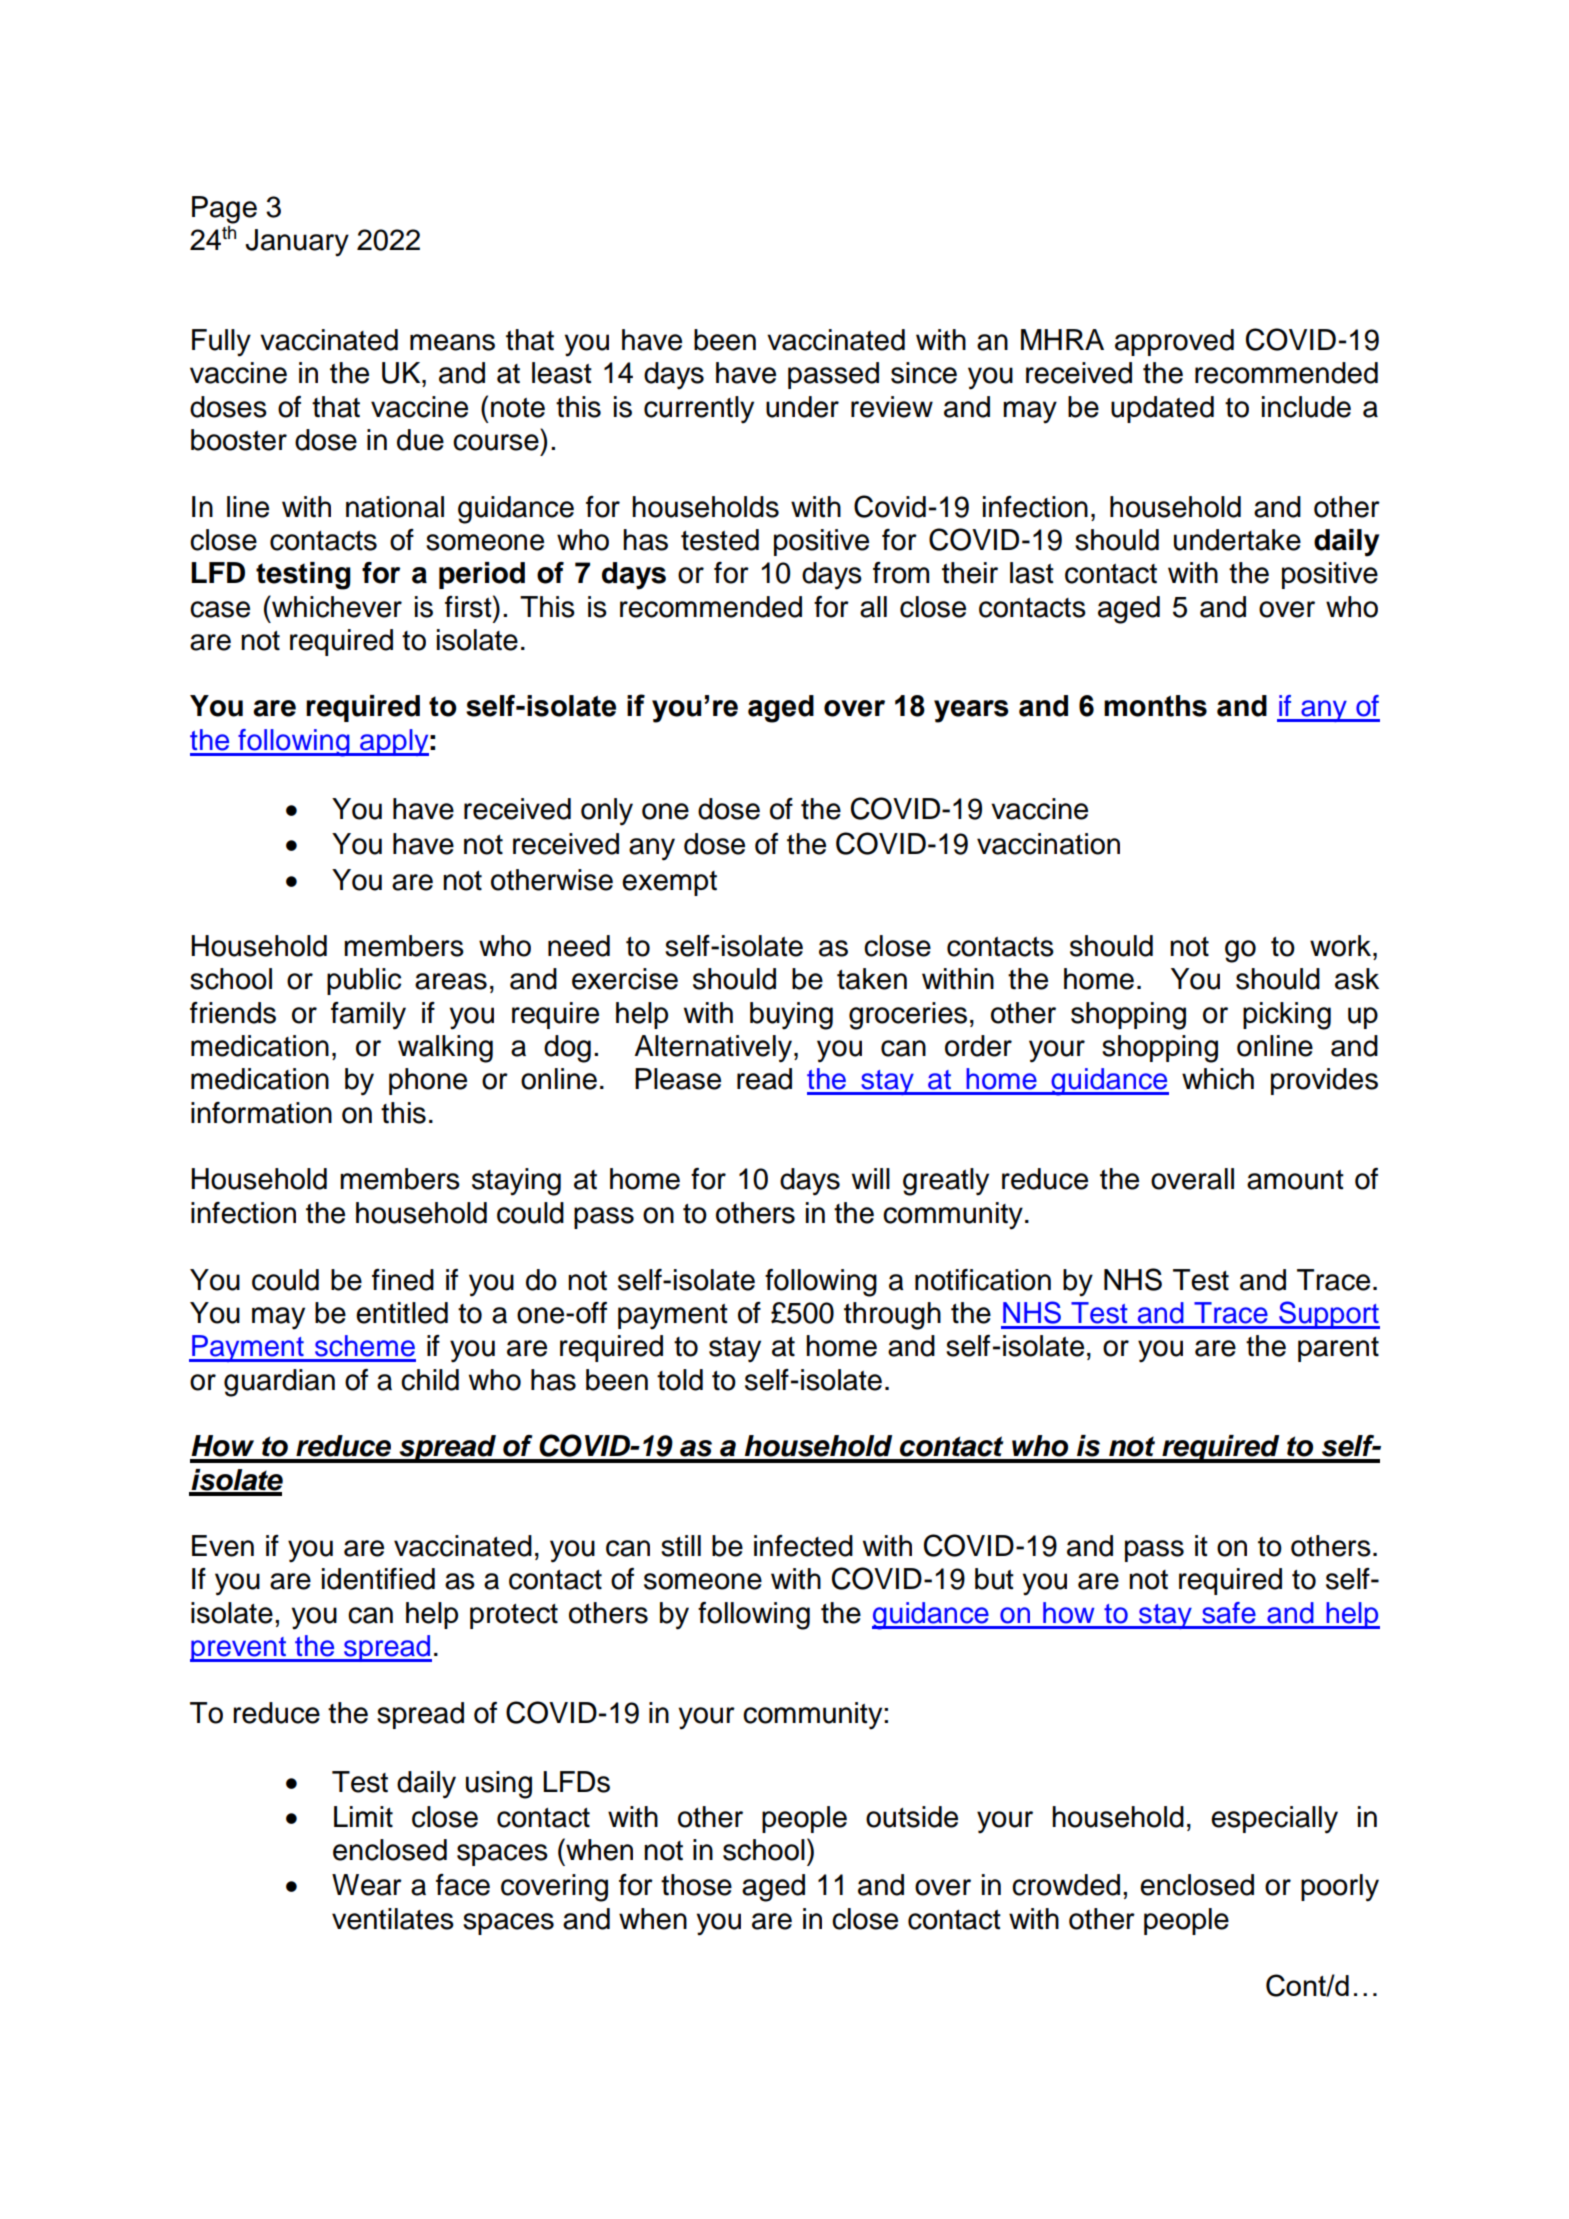  Describe the element at coordinates (469, 606) in the screenshot. I see `first` at that location.
